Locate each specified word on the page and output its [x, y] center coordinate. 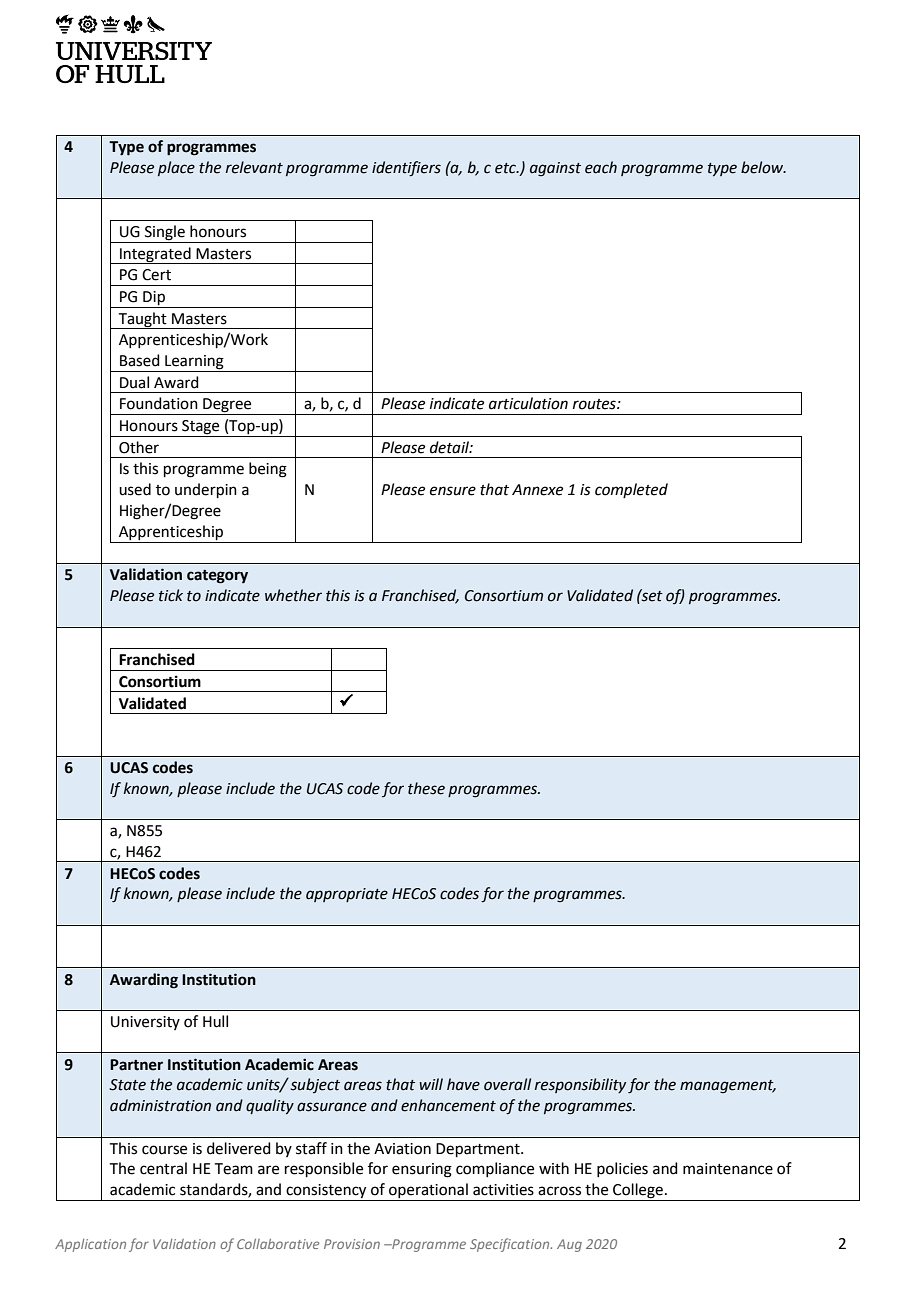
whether [293, 595]
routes [595, 404]
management [728, 1087]
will [431, 1084]
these [426, 788]
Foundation [159, 403]
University [145, 1023]
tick [171, 595]
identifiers [406, 169]
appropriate [347, 895]
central [163, 1168]
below [763, 167]
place [176, 168]
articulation [528, 403]
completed [631, 490]
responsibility [580, 1085]
